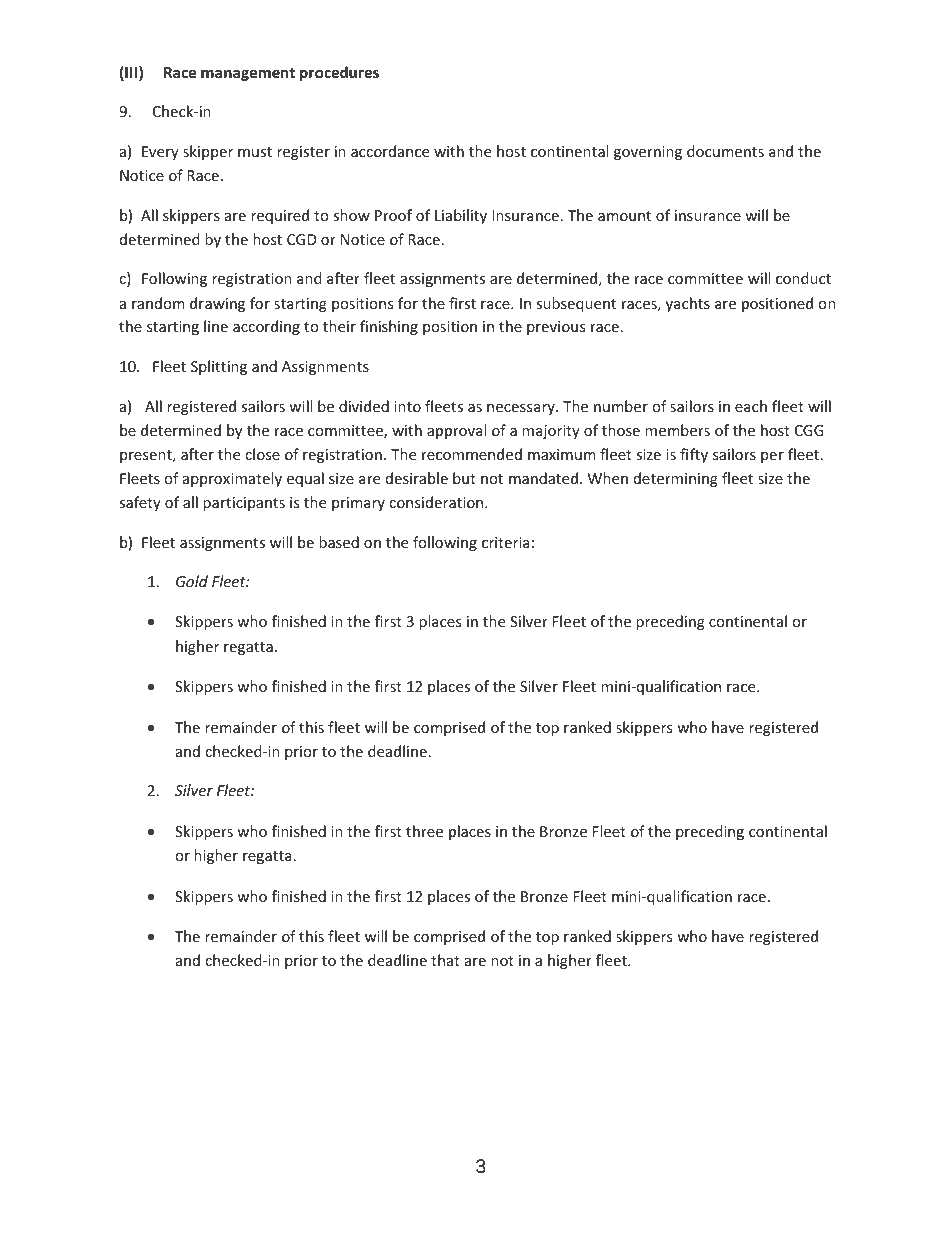 This screenshot has height=1233, width=952. I want to click on three, so click(424, 831).
